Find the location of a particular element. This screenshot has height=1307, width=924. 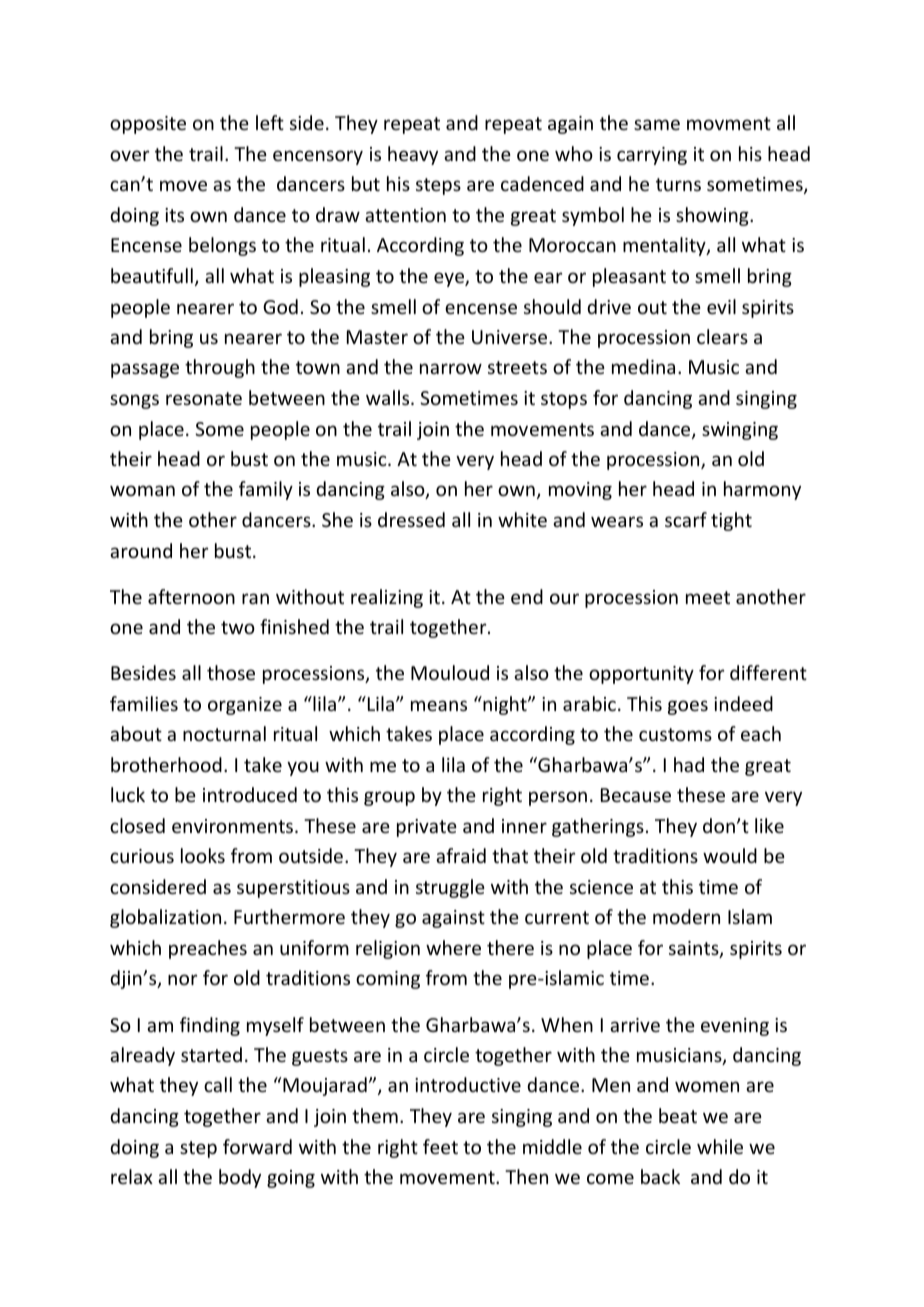

while is located at coordinates (720, 1146).
